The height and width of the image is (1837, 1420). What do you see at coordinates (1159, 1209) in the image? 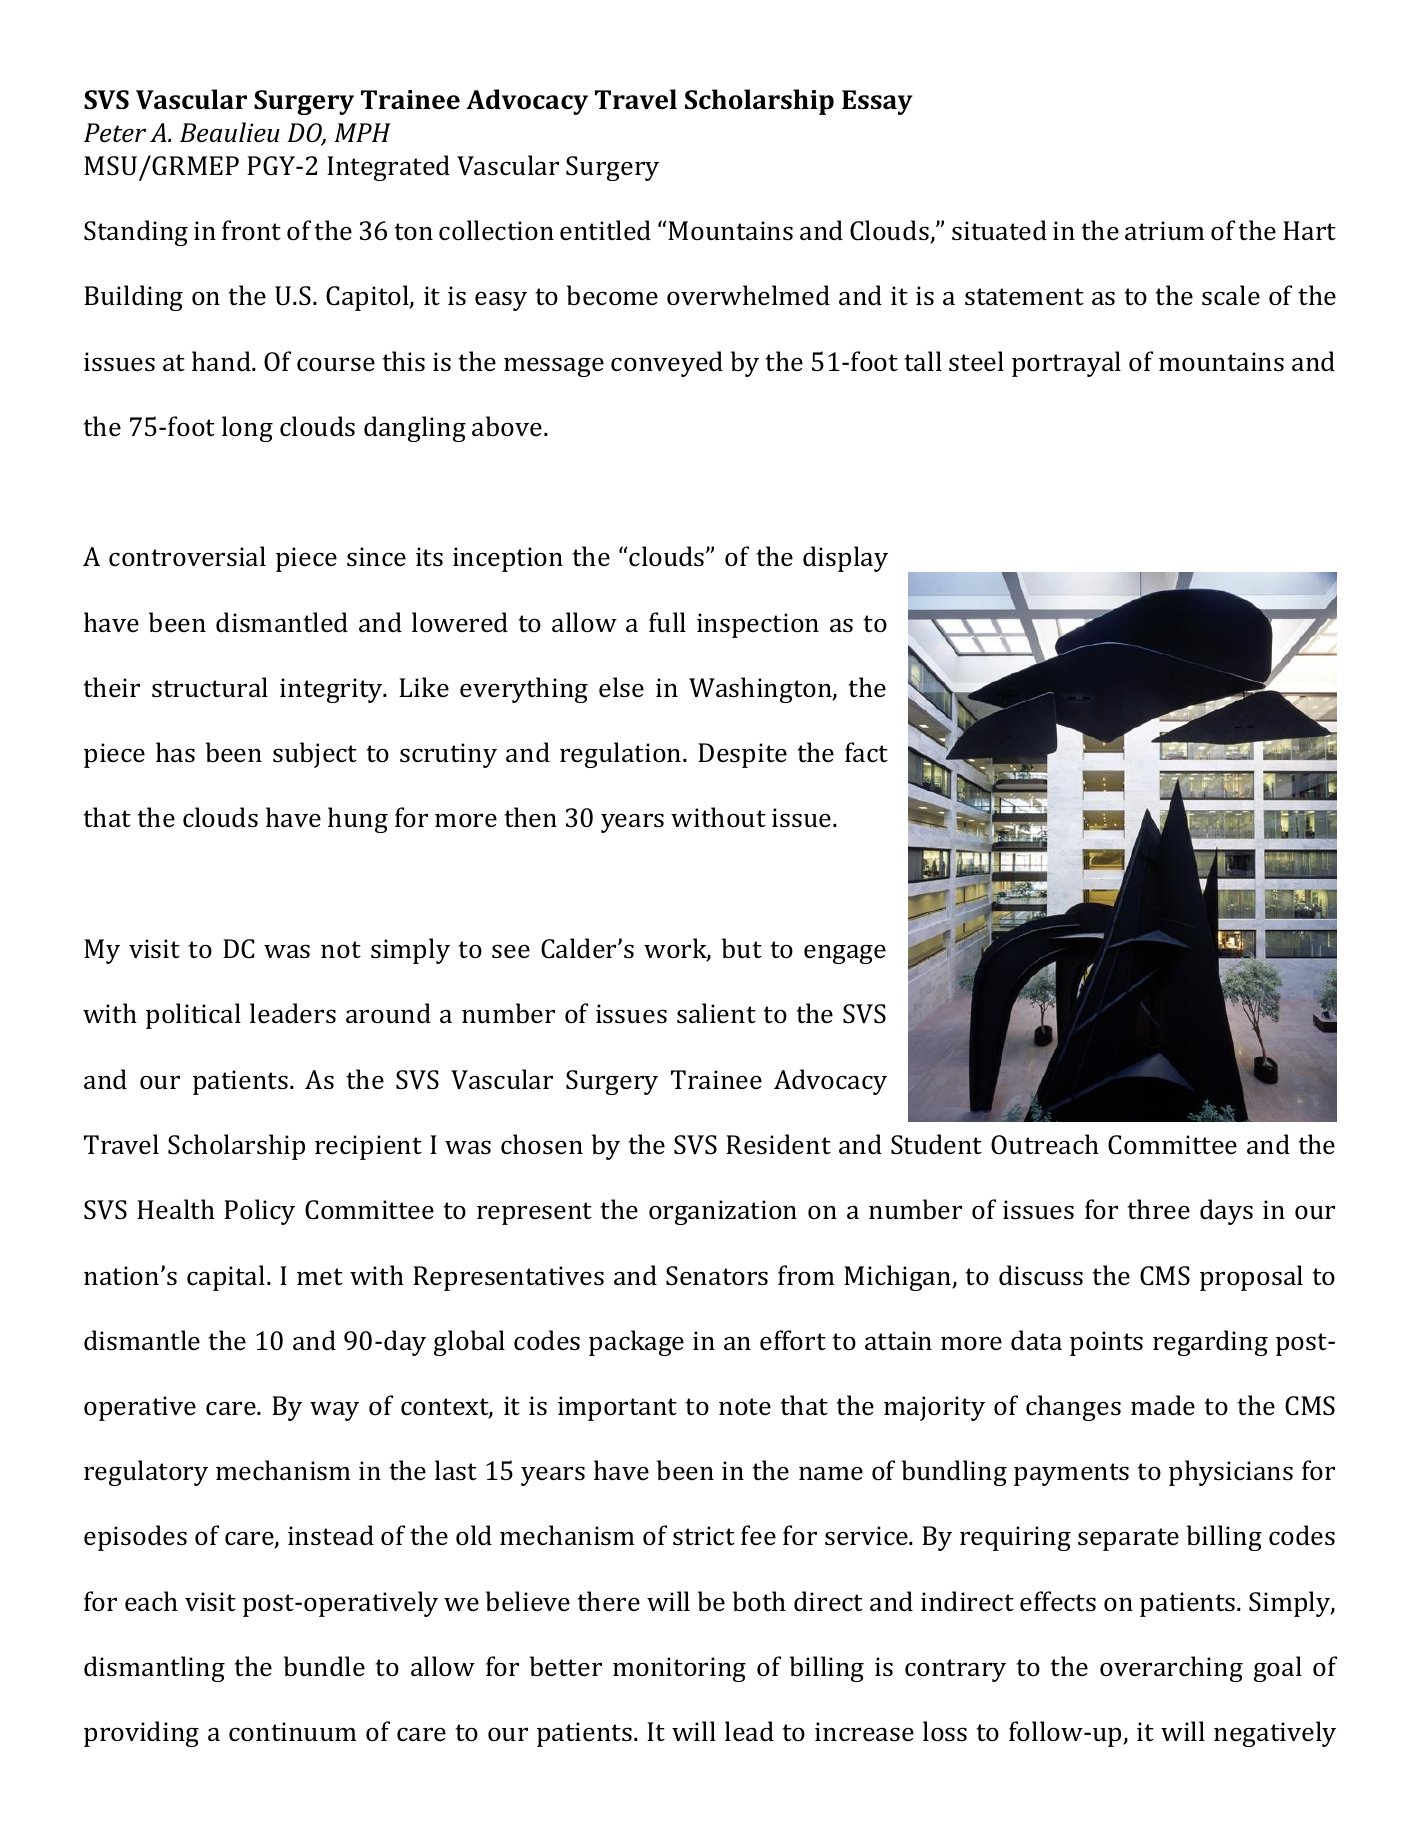
I see `three` at bounding box center [1159, 1209].
